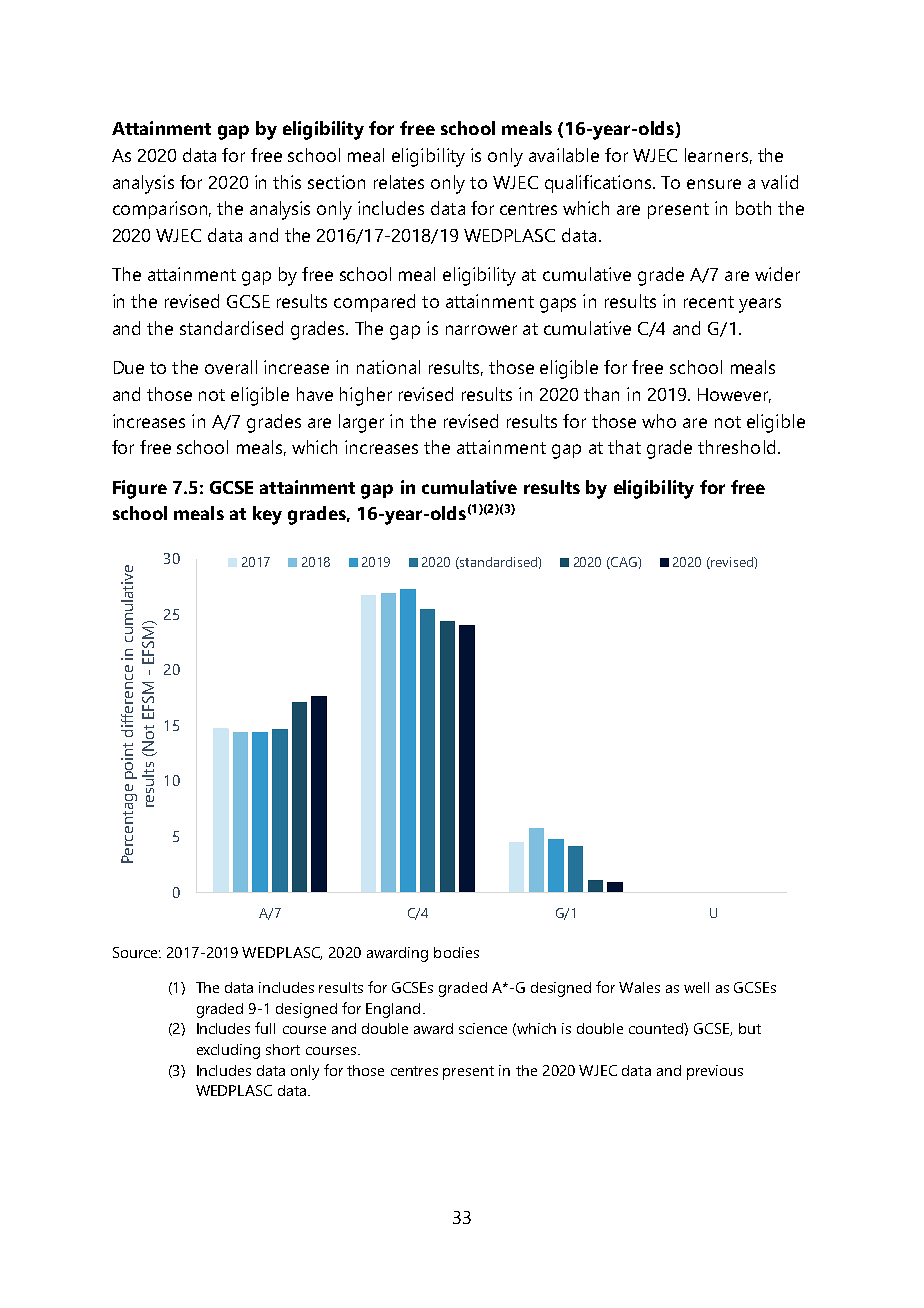  Describe the element at coordinates (624, 563) in the screenshot. I see `CAG` at that location.
